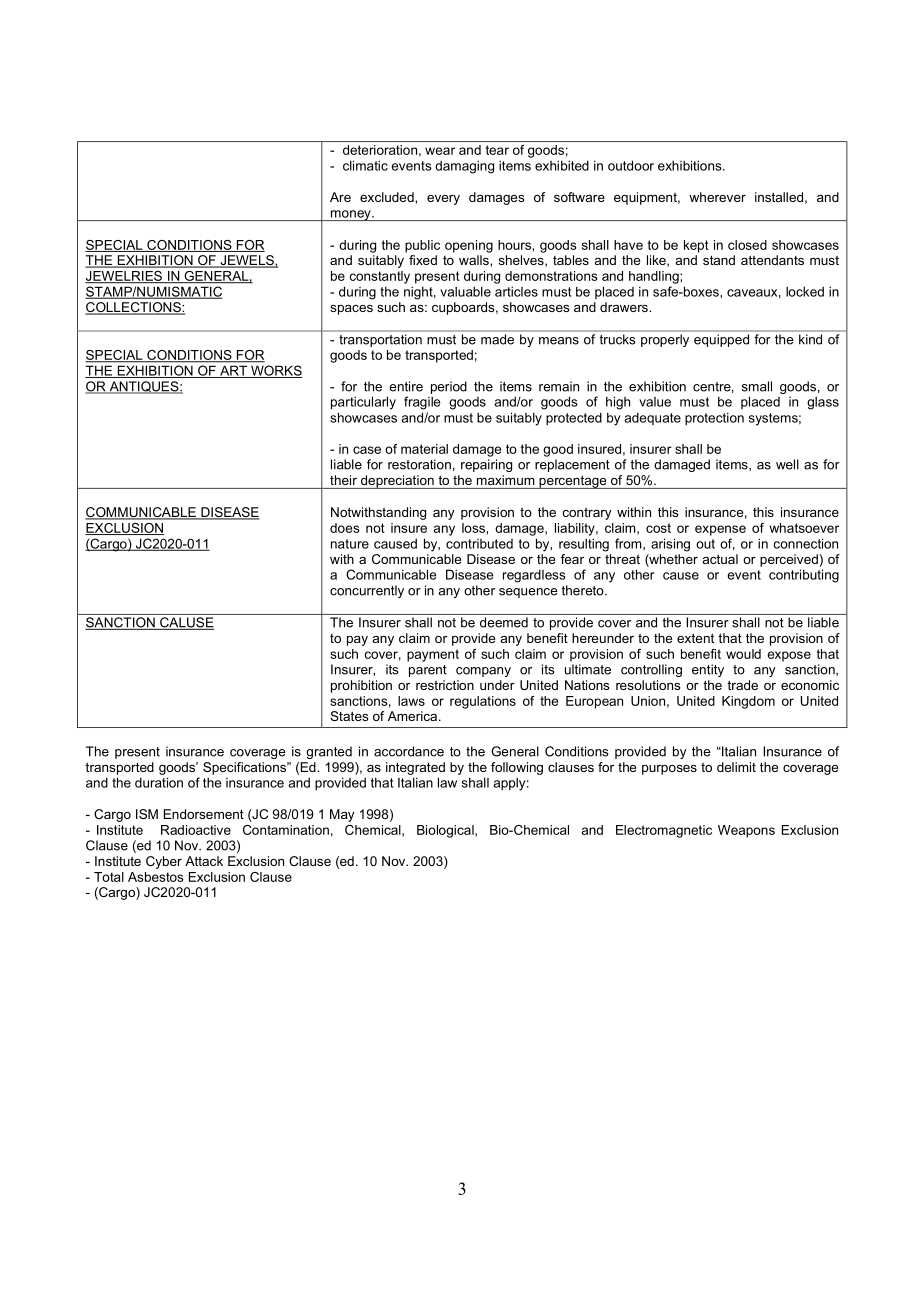  Describe the element at coordinates (720, 530) in the page. I see `expense` at that location.
